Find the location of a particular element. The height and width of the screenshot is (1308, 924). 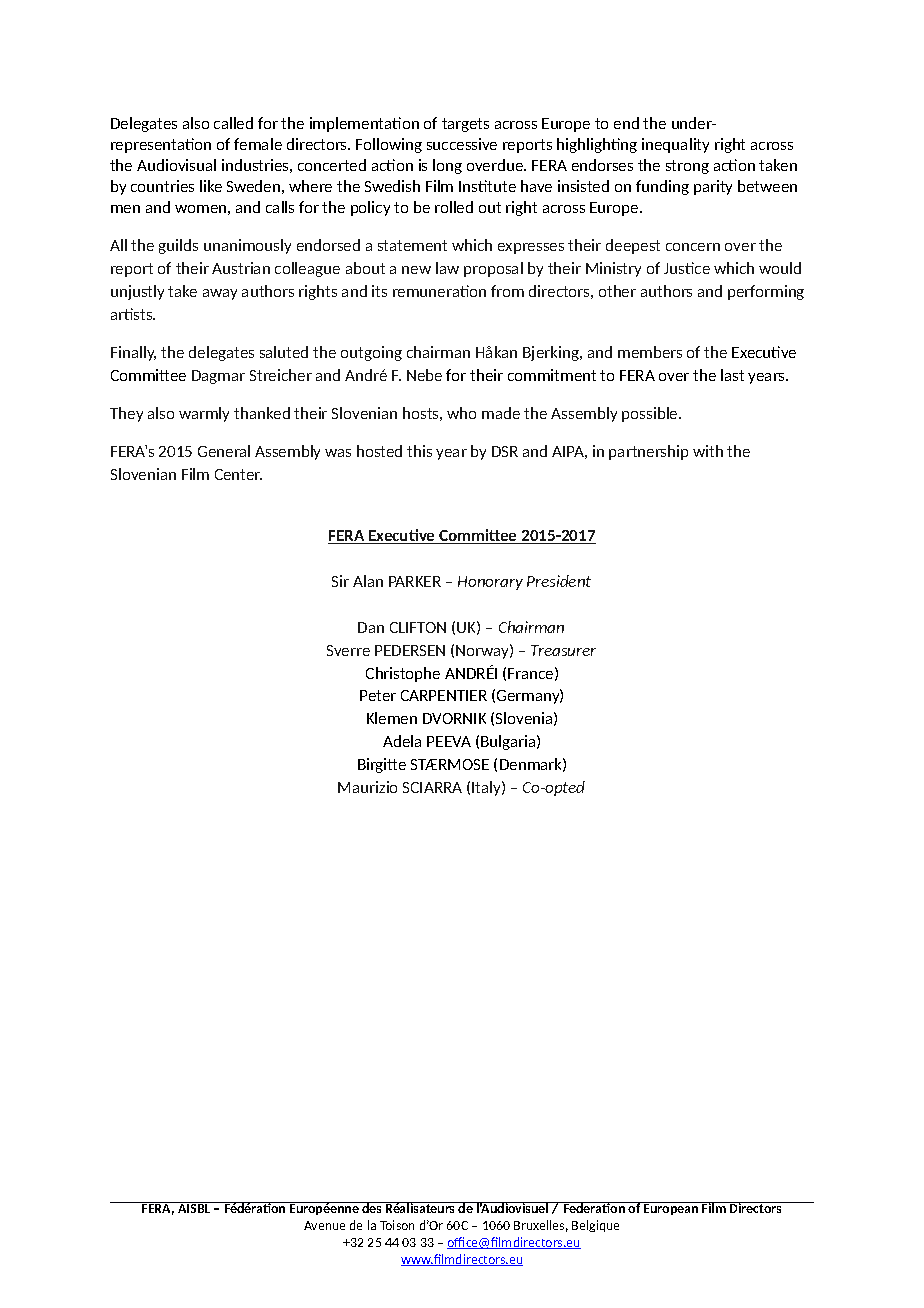

des is located at coordinates (372, 1207).
